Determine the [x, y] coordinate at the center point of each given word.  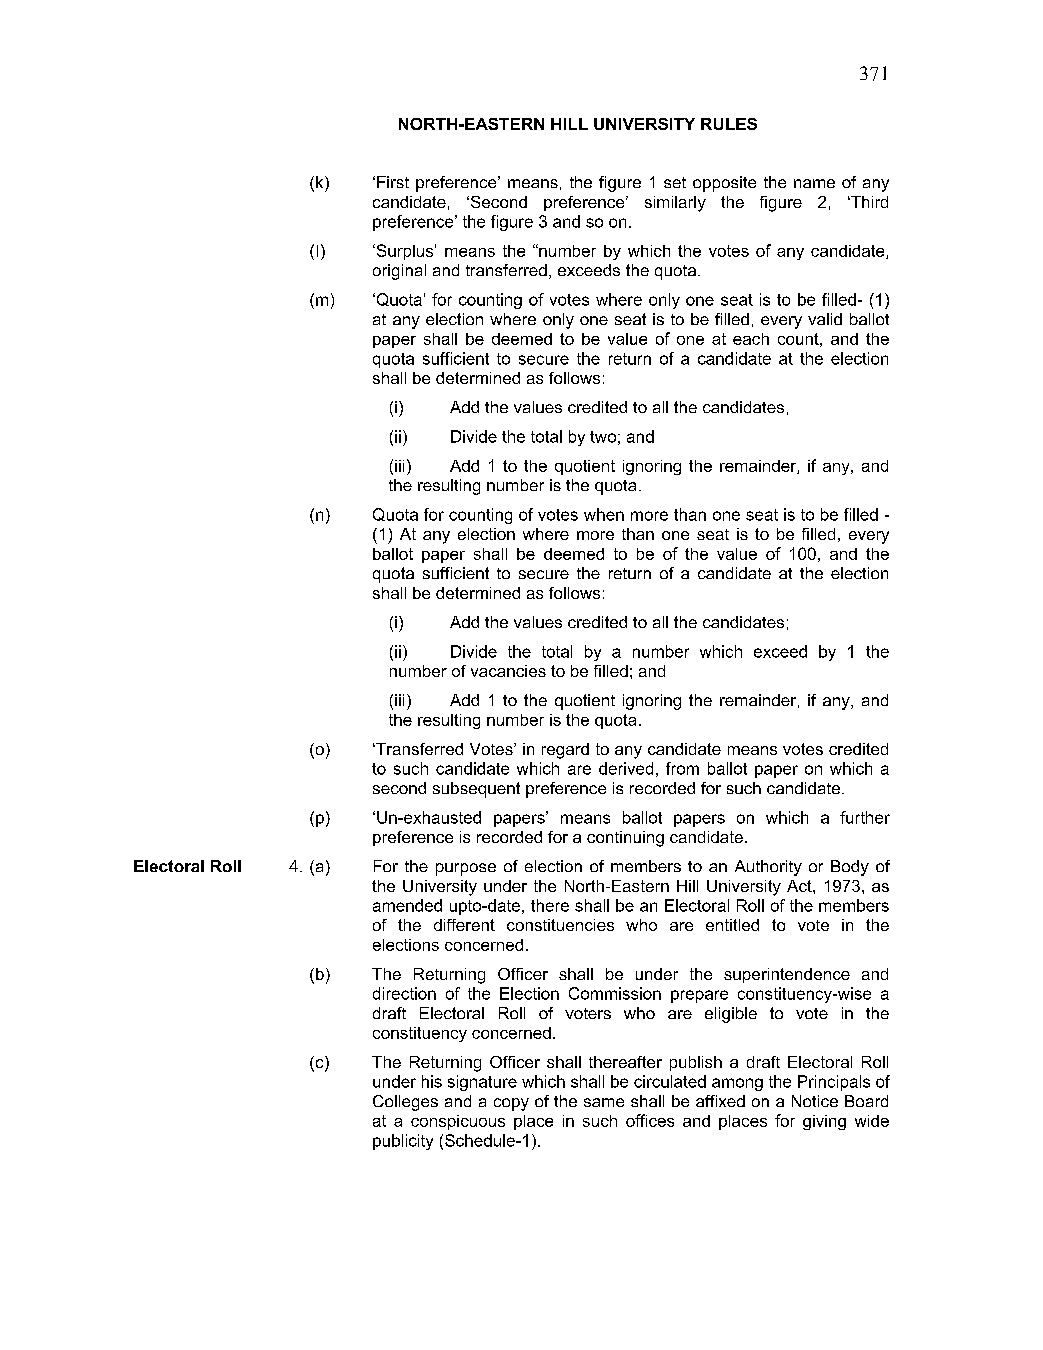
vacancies [508, 671]
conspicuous [458, 1122]
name [814, 183]
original [399, 272]
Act [800, 886]
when [604, 514]
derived [626, 768]
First [393, 182]
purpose [466, 869]
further [865, 817]
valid [825, 319]
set [675, 182]
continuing [625, 839]
